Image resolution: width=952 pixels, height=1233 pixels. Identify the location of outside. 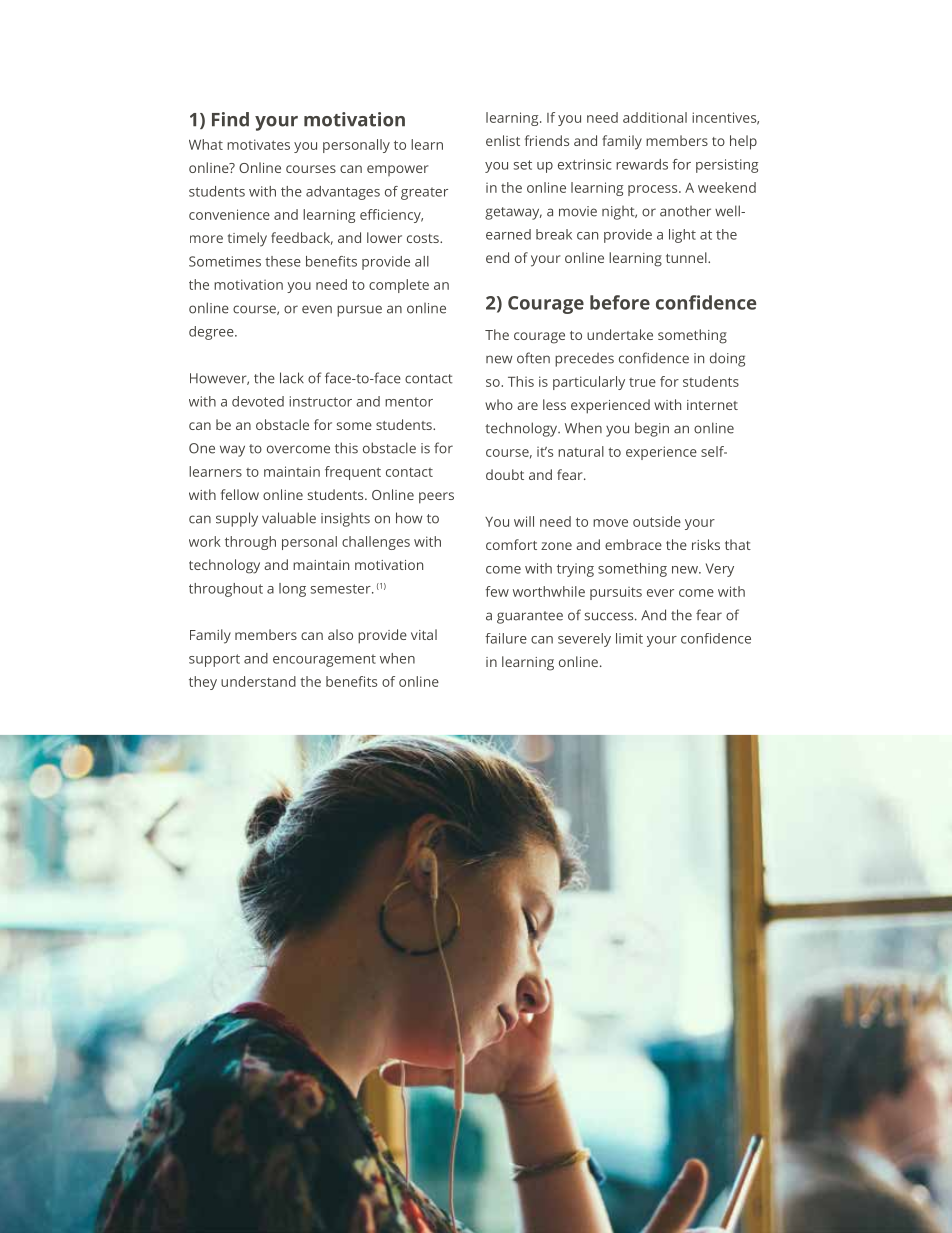
(657, 521).
